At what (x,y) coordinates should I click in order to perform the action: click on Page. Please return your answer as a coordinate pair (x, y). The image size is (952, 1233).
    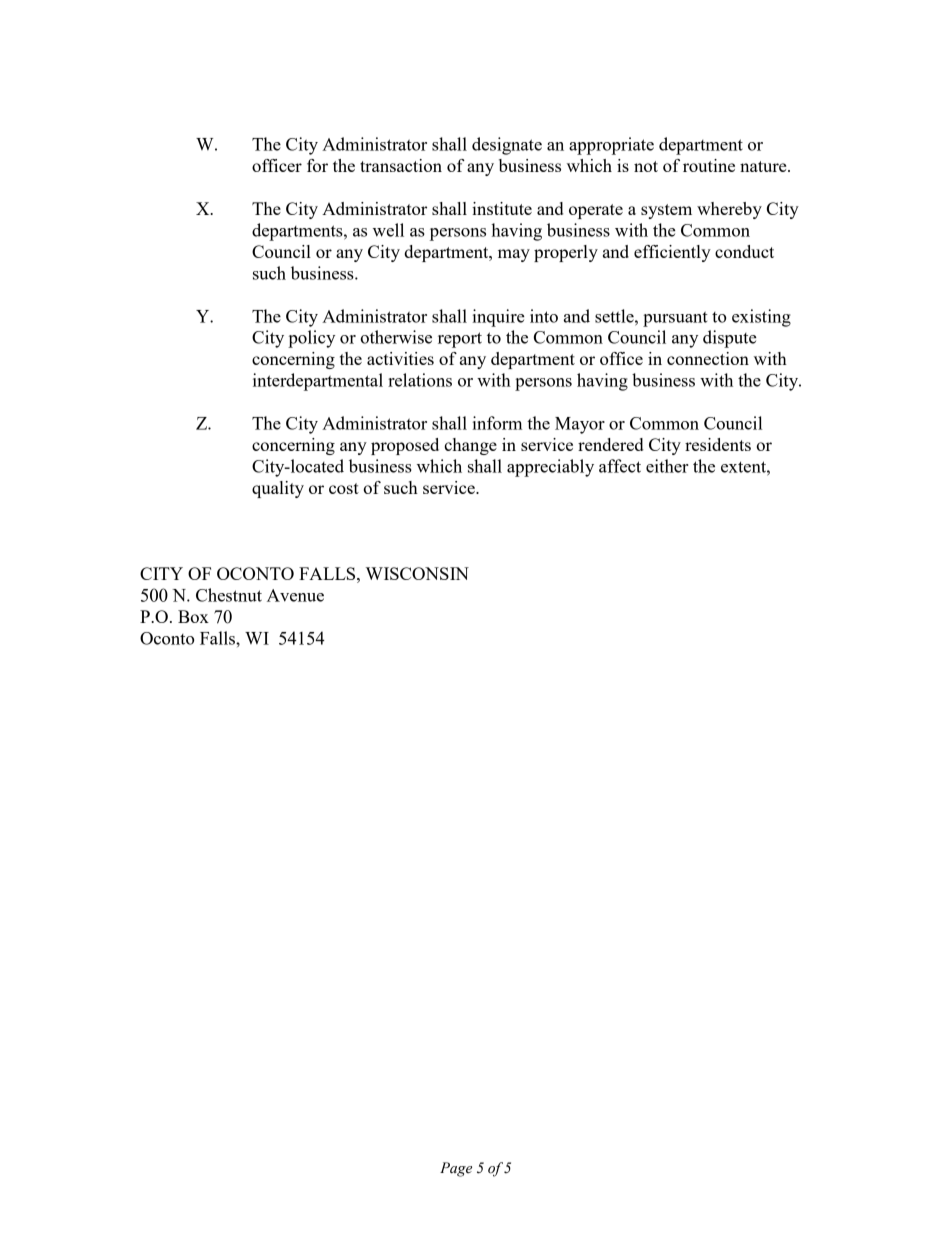
    Looking at the image, I should click on (456, 1169).
